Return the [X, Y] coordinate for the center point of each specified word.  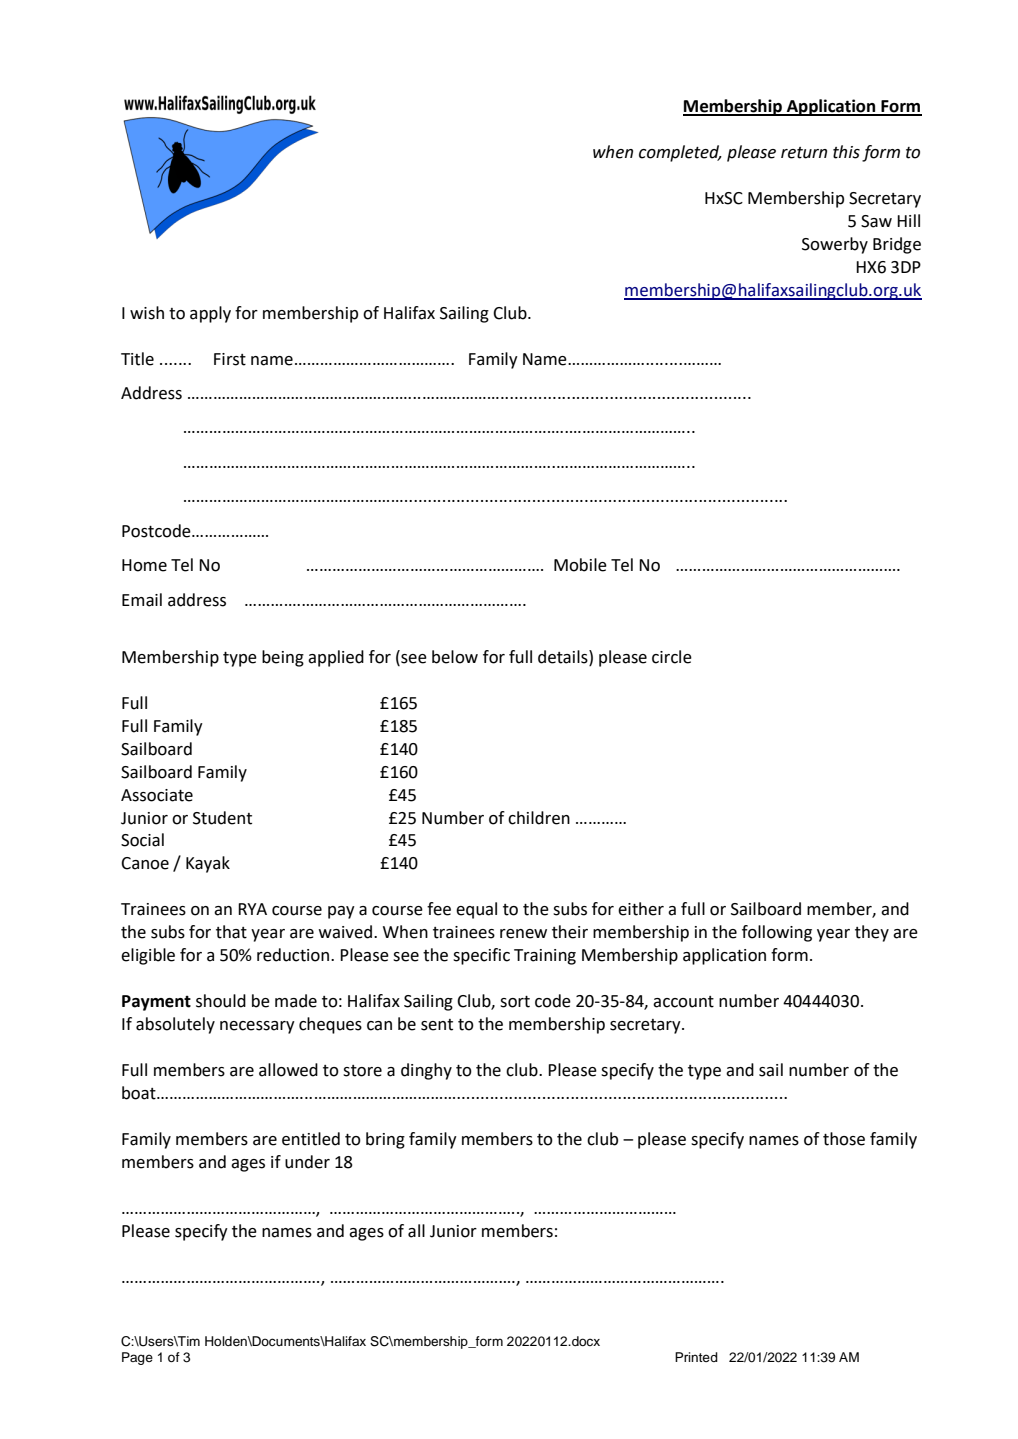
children [539, 818]
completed [680, 153]
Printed [696, 1357]
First [230, 359]
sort [515, 1002]
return [804, 153]
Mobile [580, 565]
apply [210, 314]
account [683, 1002]
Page [137, 1358]
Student [222, 818]
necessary [257, 1027]
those [844, 1139]
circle [672, 657]
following [777, 933]
